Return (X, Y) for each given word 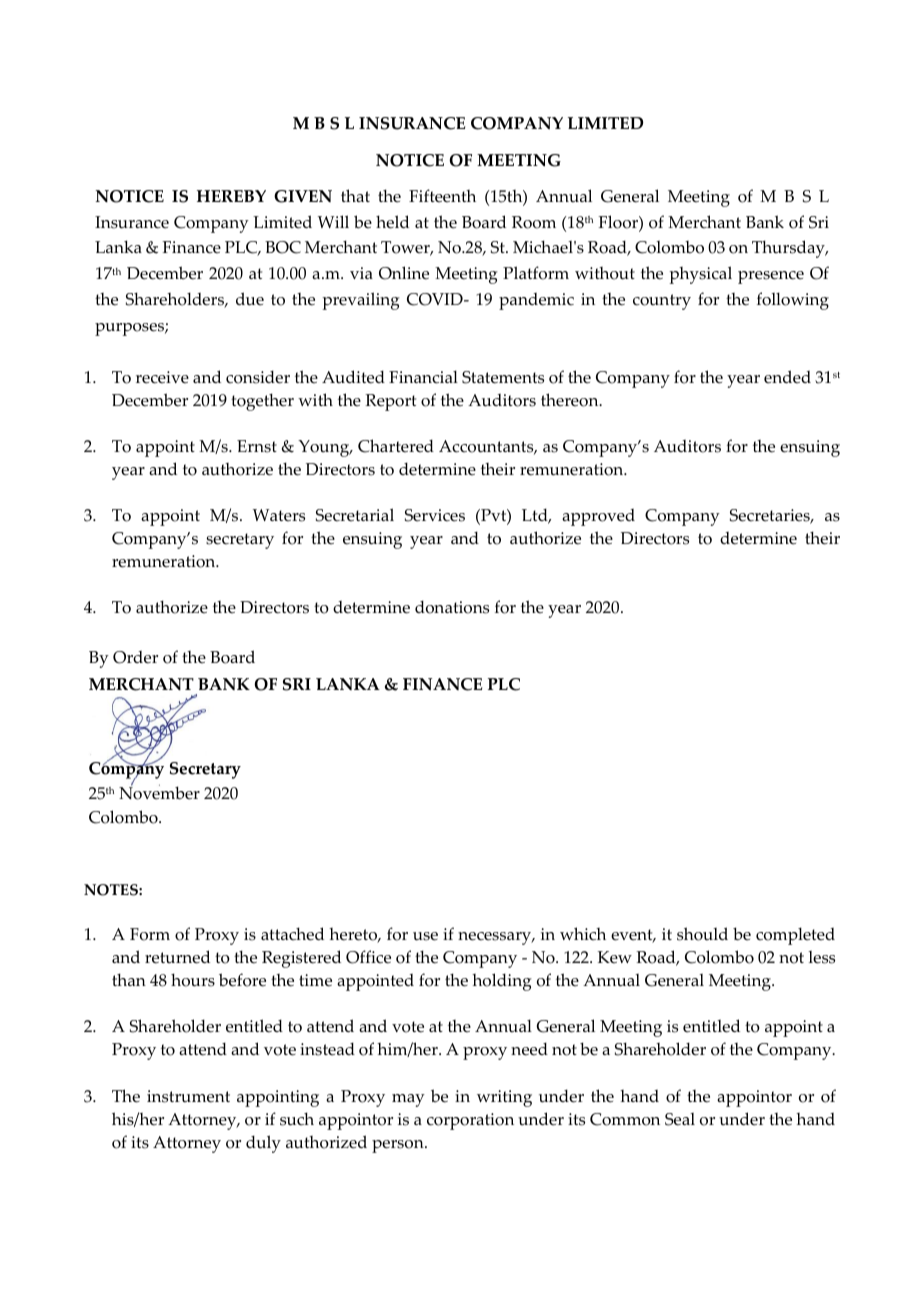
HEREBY (231, 196)
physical (700, 275)
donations (452, 607)
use (425, 936)
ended (787, 377)
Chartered (396, 446)
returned (177, 957)
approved (598, 517)
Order (135, 657)
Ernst (257, 446)
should (702, 934)
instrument (188, 1096)
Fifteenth (442, 196)
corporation (470, 1121)
